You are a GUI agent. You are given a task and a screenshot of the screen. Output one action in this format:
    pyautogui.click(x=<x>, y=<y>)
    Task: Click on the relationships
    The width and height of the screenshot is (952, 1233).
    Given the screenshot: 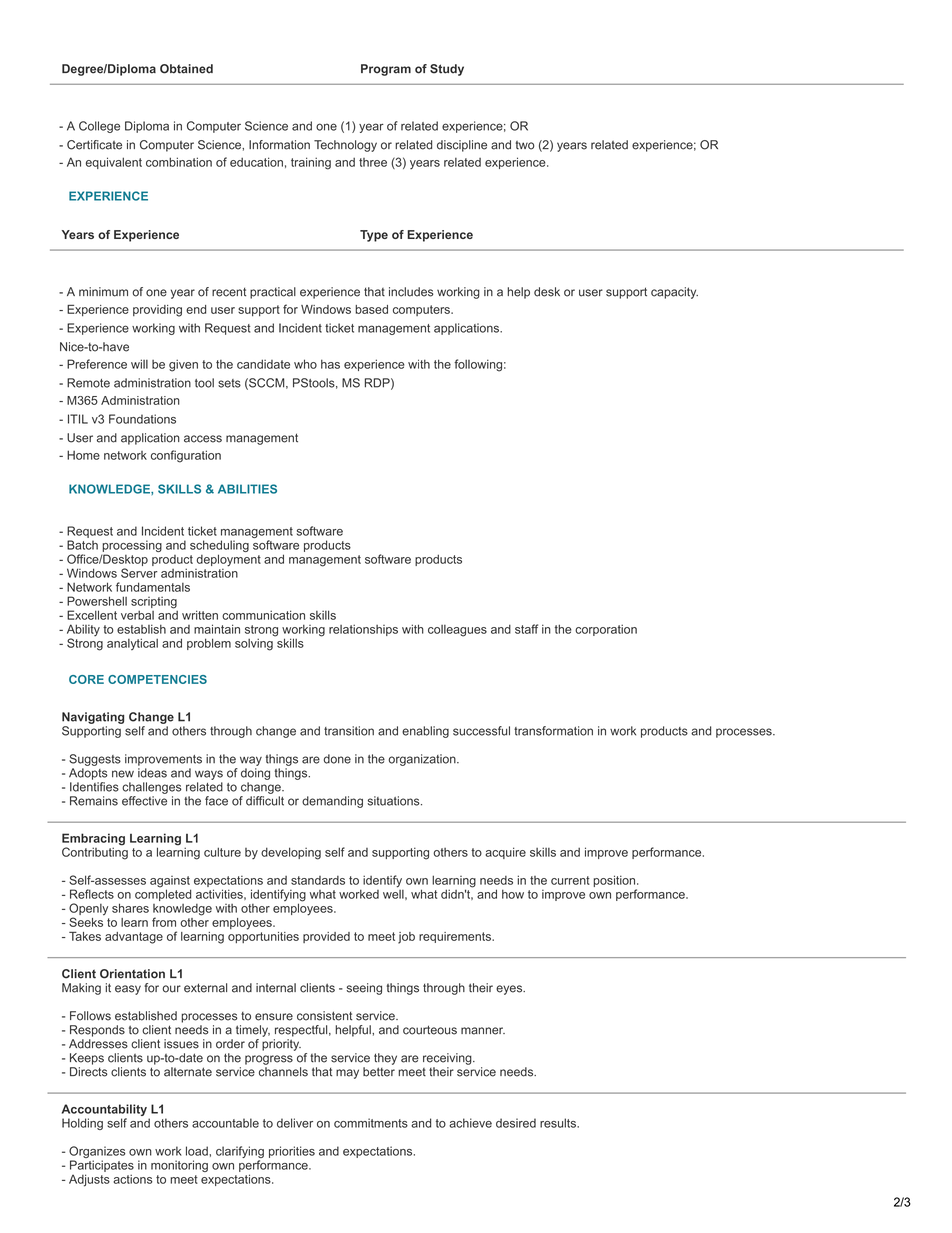 What is the action you would take?
    pyautogui.click(x=363, y=630)
